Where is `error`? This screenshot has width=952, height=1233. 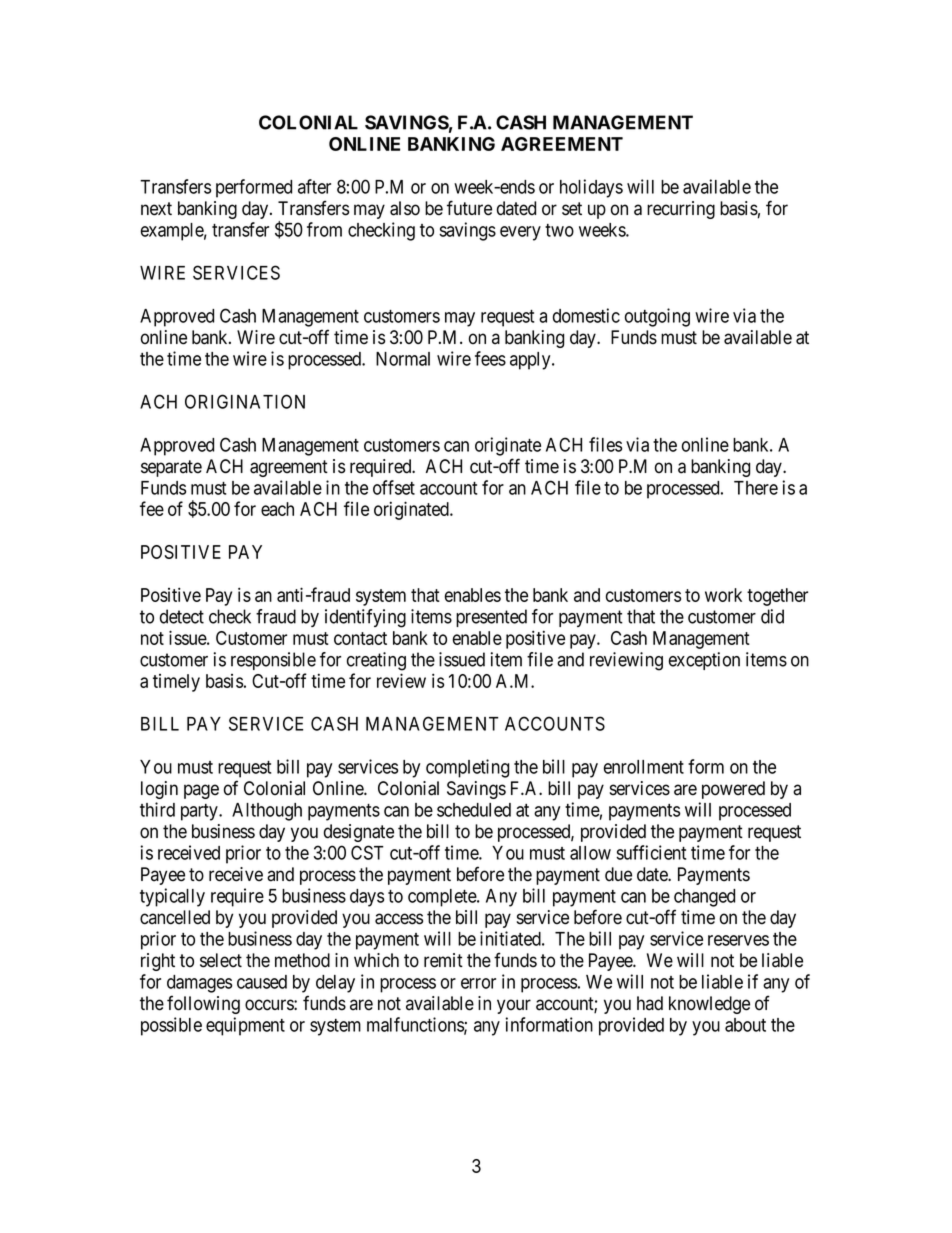
error is located at coordinates (478, 983).
